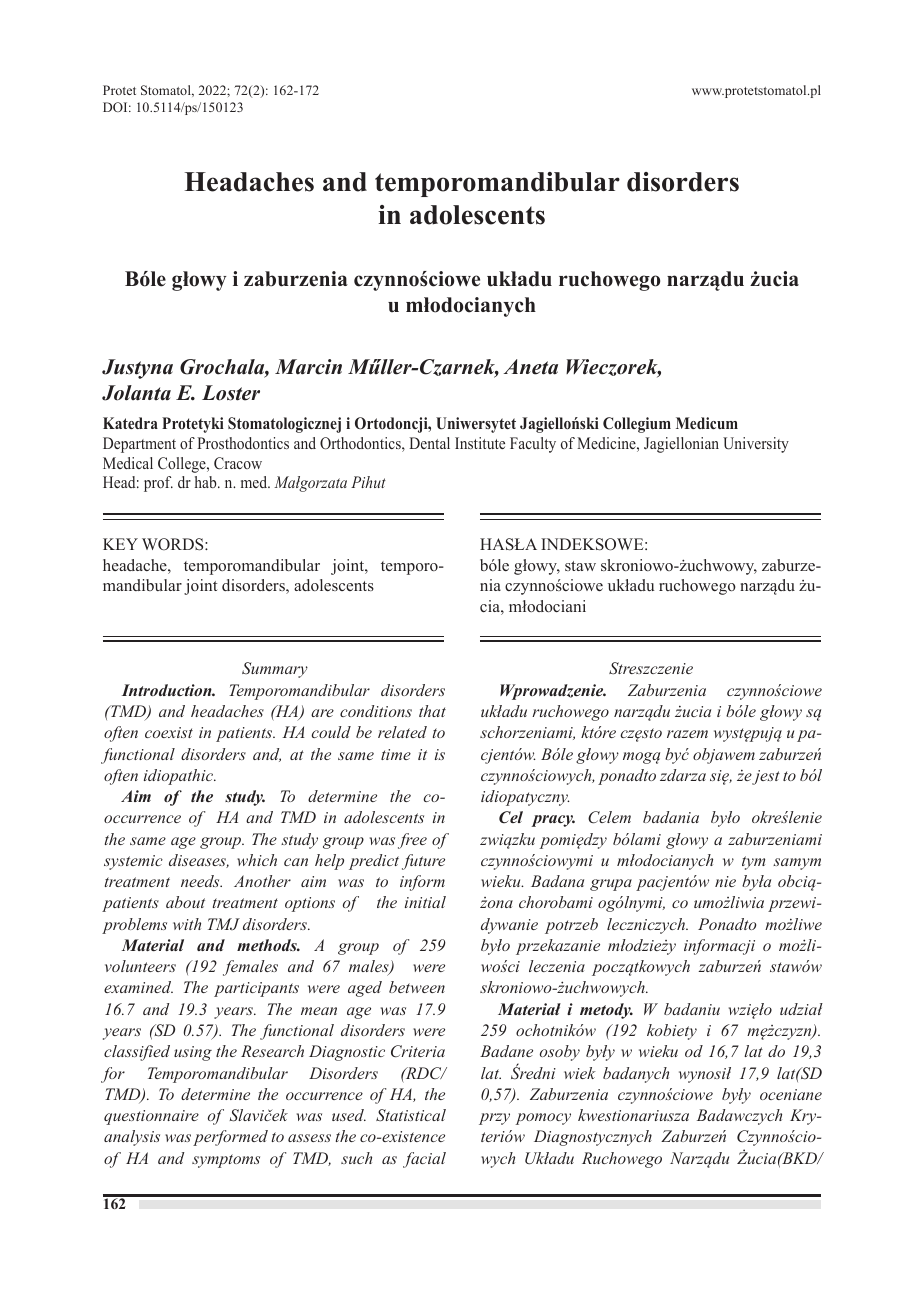 The image size is (924, 1295). Describe the element at coordinates (187, 924) in the image. I see `with` at that location.
